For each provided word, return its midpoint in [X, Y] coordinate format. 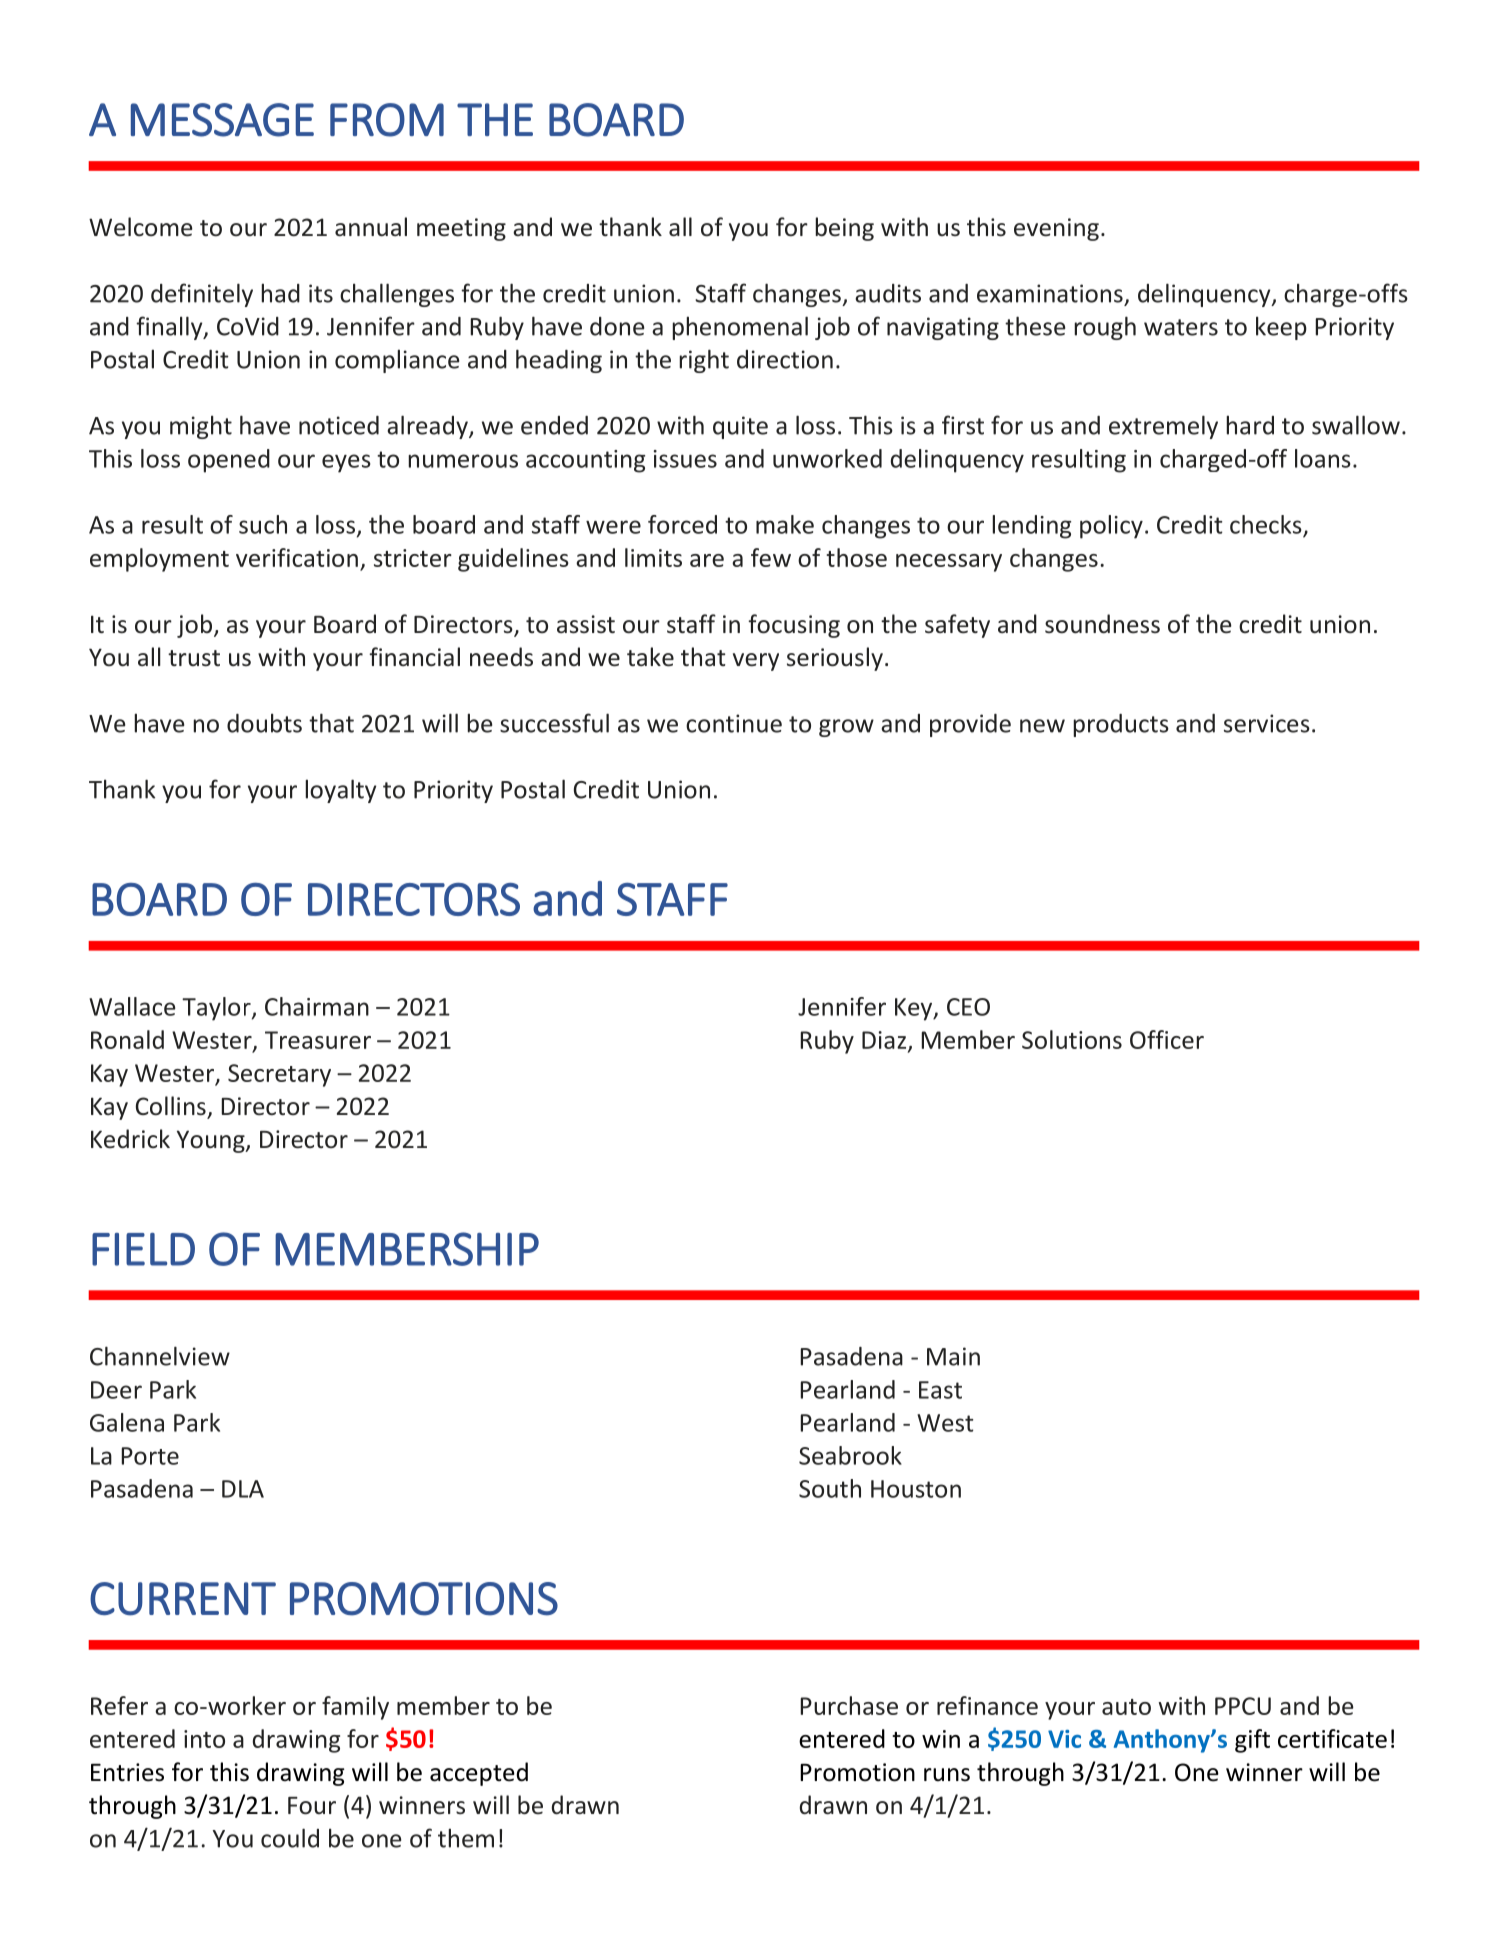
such [263, 524]
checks [1266, 524]
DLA [243, 1489]
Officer [1167, 1039]
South [830, 1488]
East [940, 1390]
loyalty [340, 791]
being [844, 229]
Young [212, 1141]
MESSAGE [222, 120]
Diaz [885, 1041]
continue [734, 723]
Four [312, 1806]
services [1267, 723]
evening [1056, 229]
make [785, 524]
